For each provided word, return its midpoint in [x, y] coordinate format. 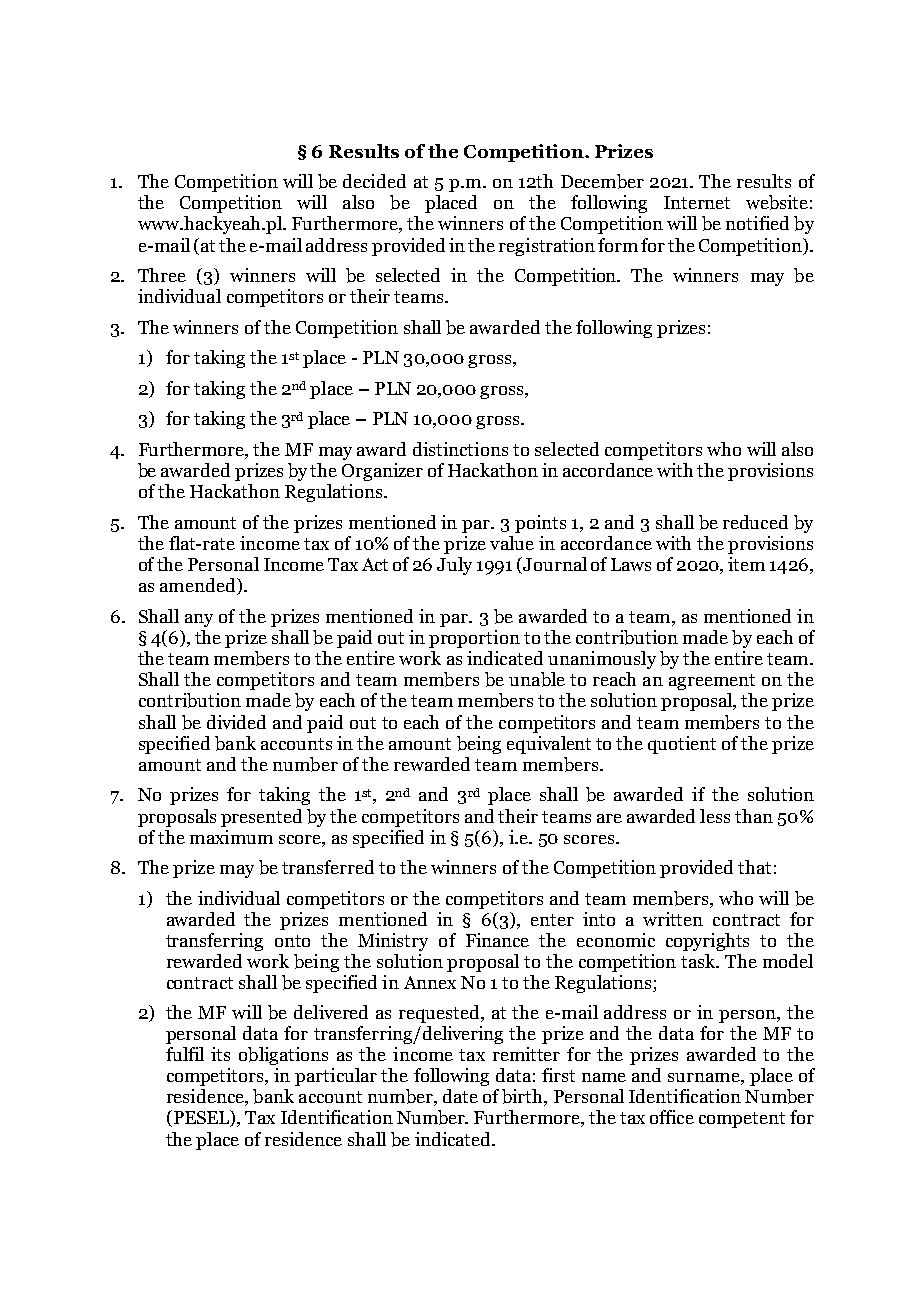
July [454, 566]
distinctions [460, 449]
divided [236, 722]
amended [199, 586]
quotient [682, 745]
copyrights [707, 942]
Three [162, 275]
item [746, 564]
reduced [755, 522]
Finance [497, 940]
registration [547, 247]
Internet [697, 202]
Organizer [382, 472]
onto [292, 941]
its [220, 1054]
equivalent [549, 745]
